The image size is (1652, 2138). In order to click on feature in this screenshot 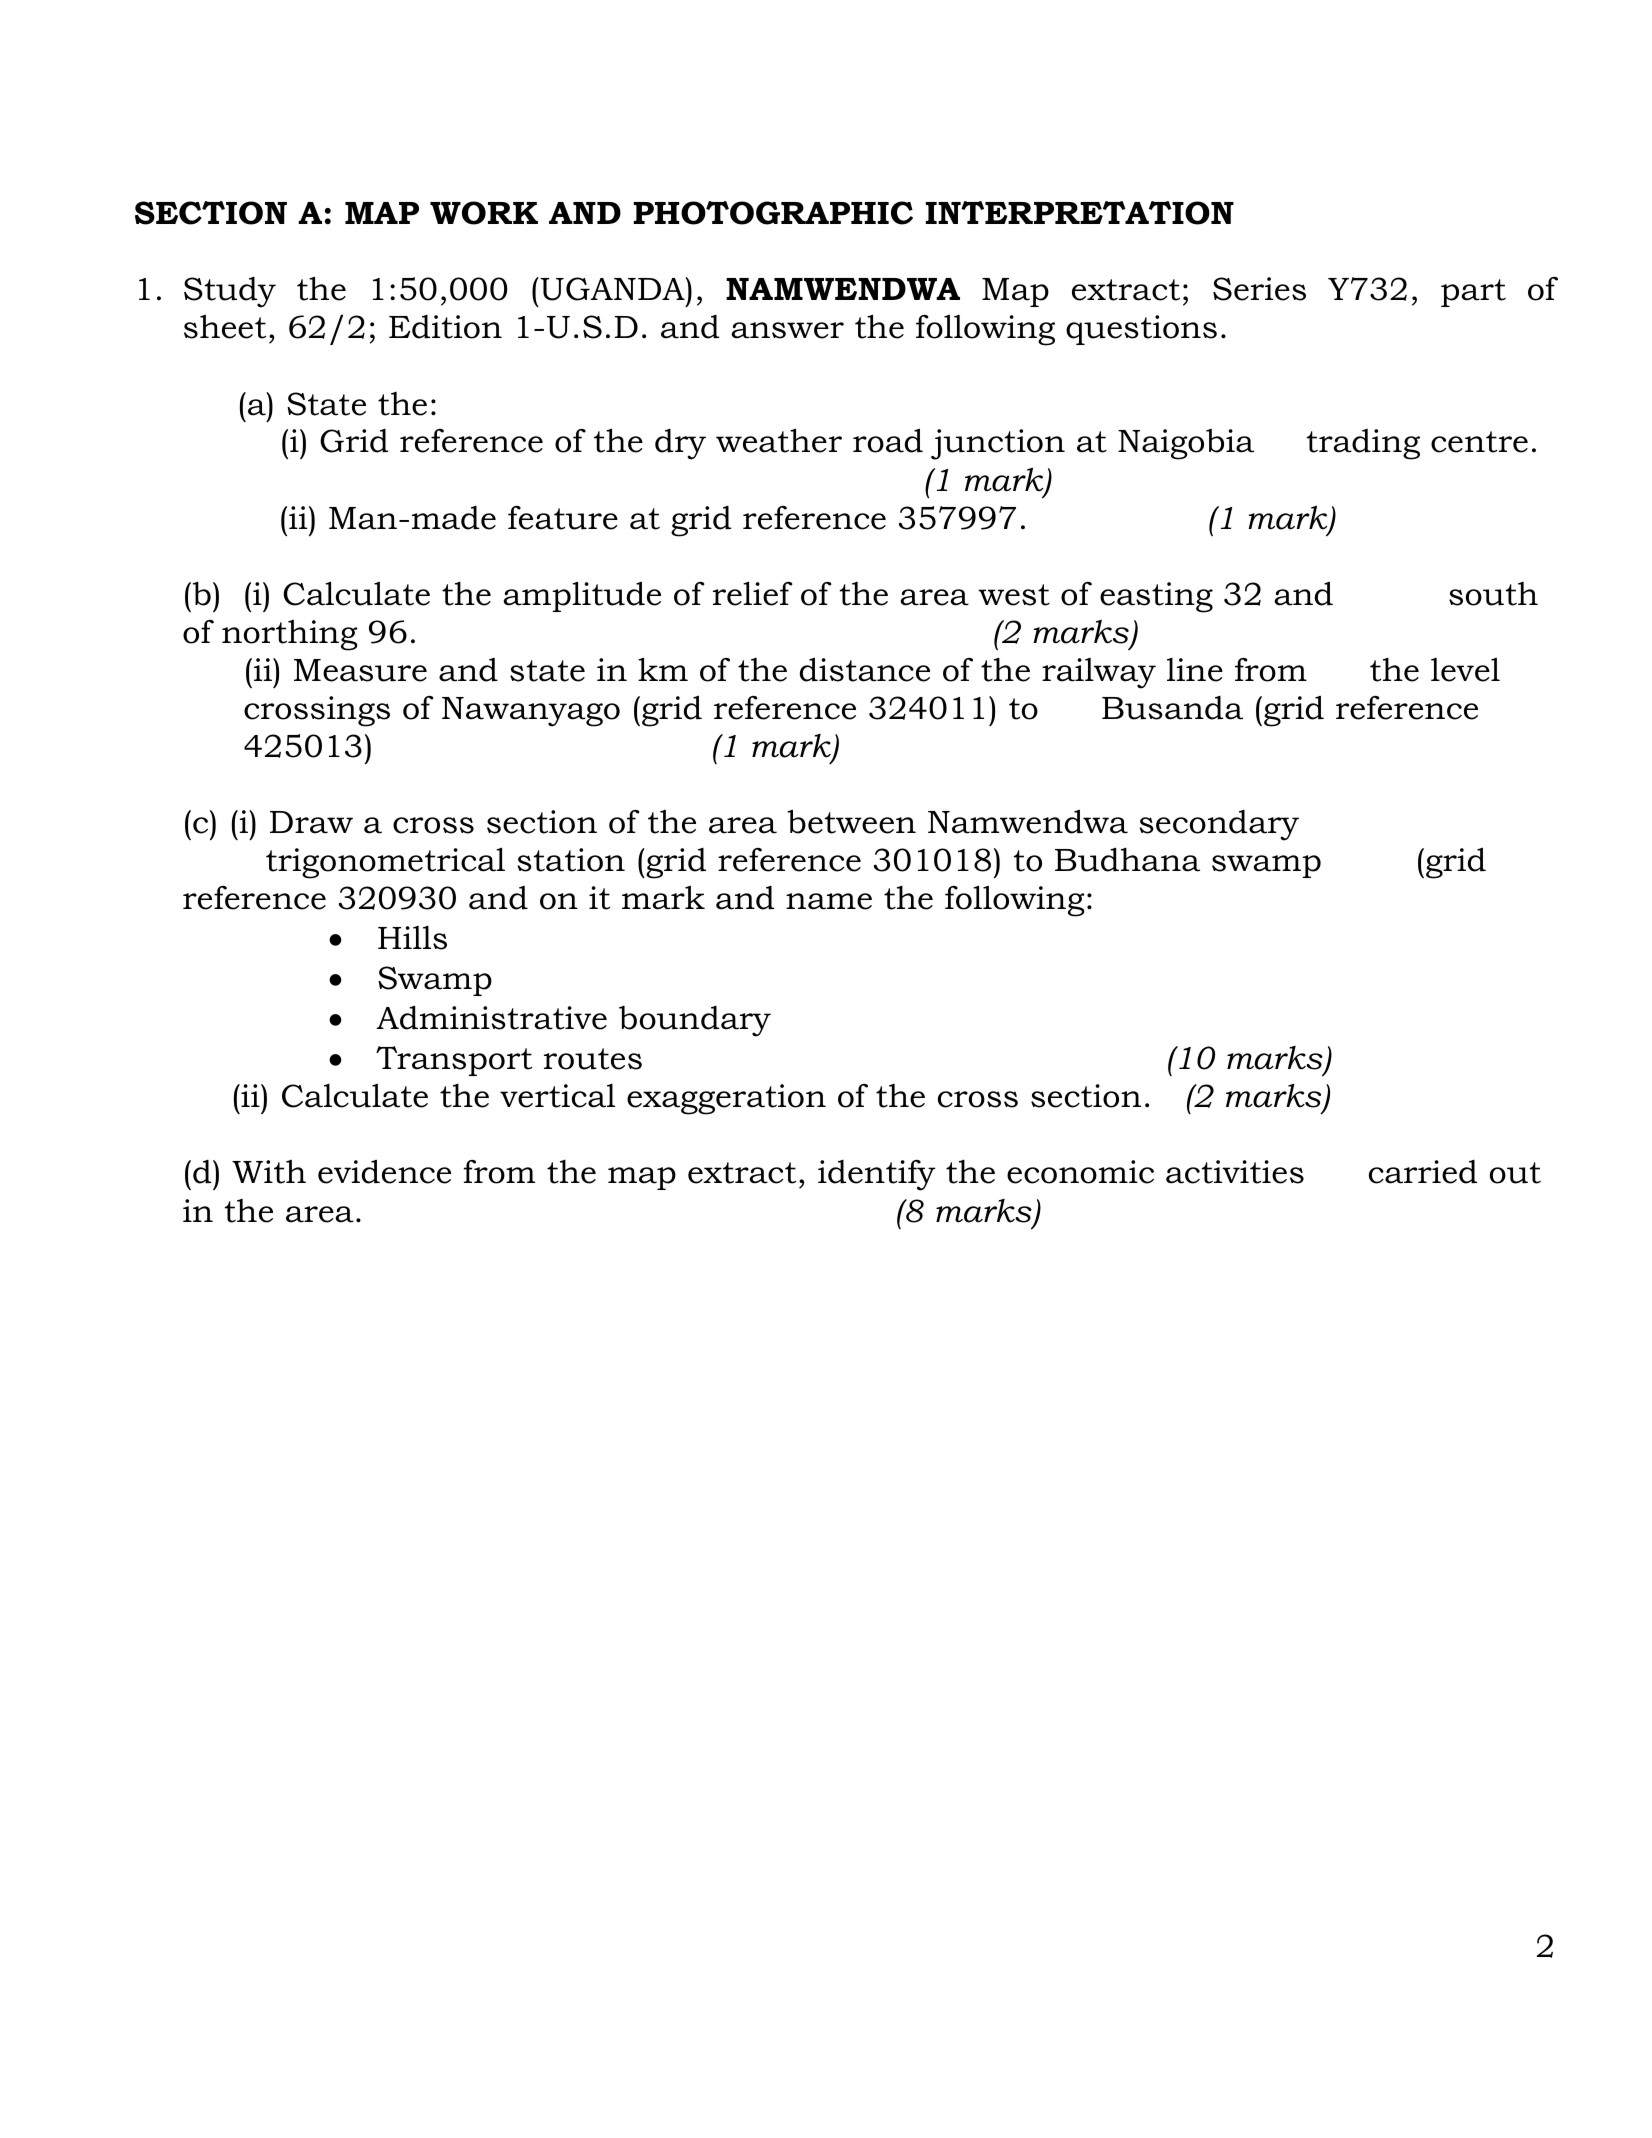, I will do `click(563, 518)`.
